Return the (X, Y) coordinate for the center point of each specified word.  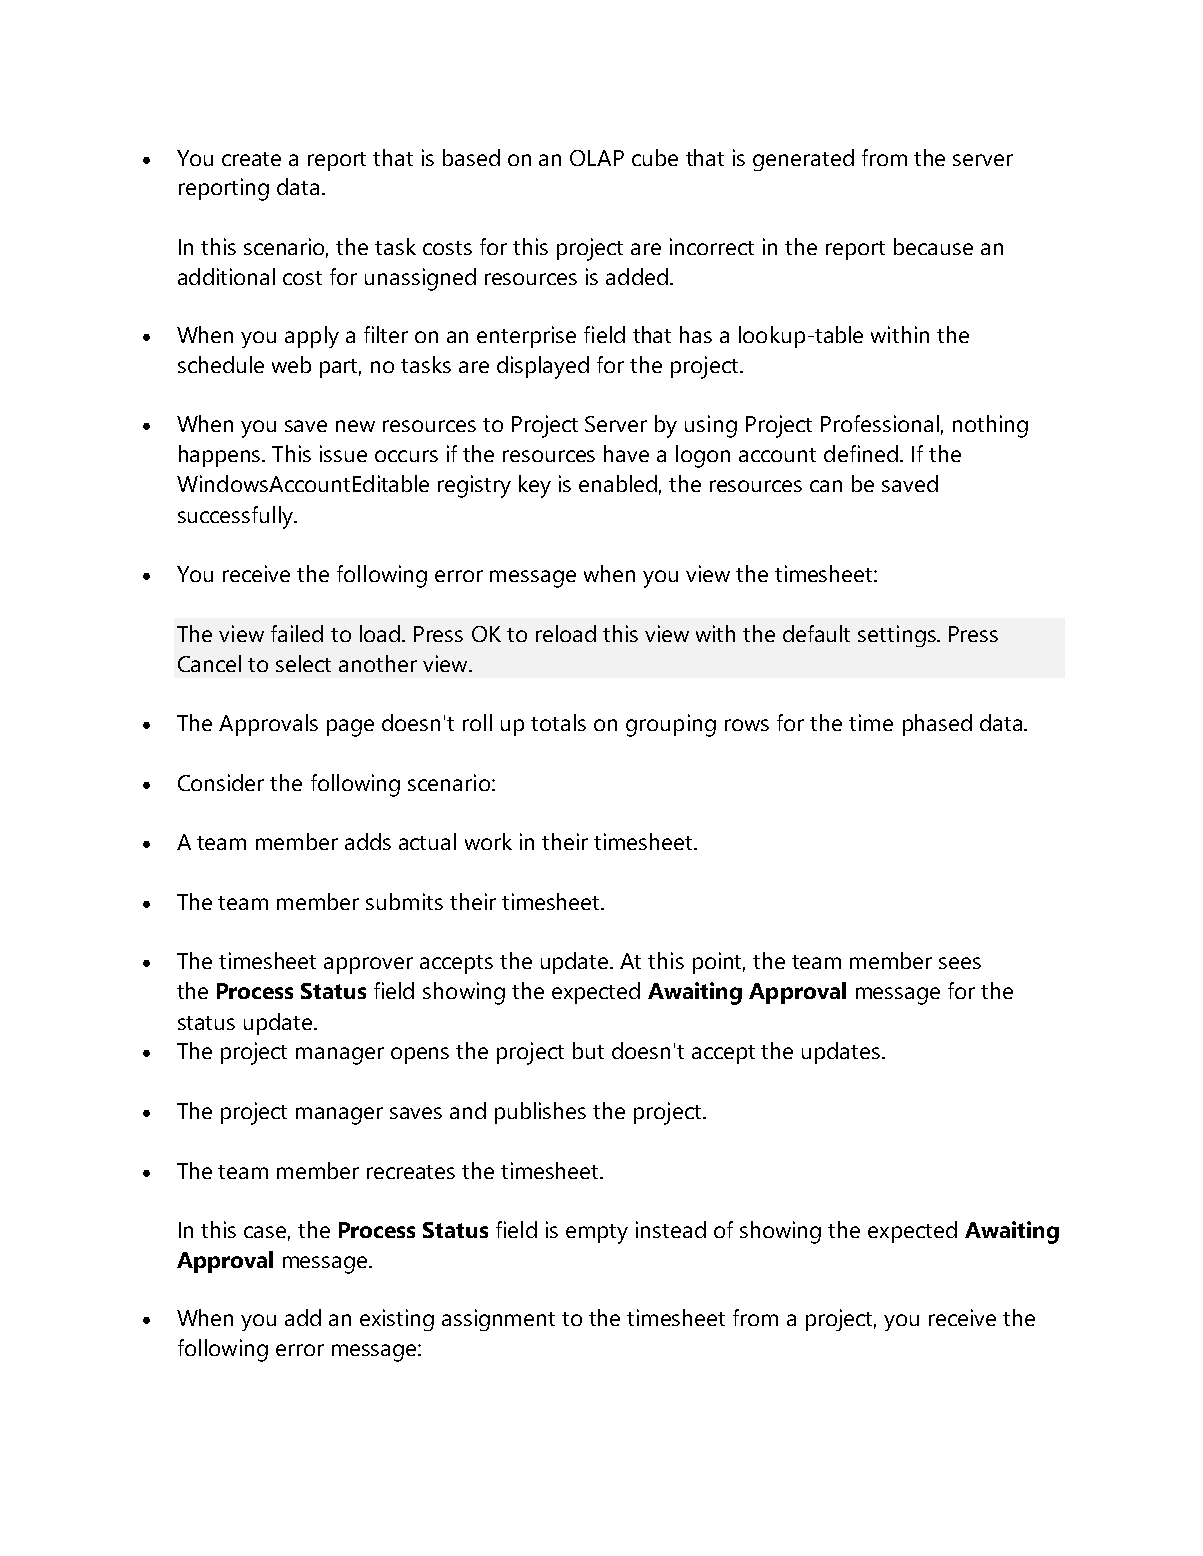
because (933, 246)
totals (558, 722)
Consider (221, 782)
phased (937, 725)
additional (226, 276)
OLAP (597, 158)
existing (397, 1320)
